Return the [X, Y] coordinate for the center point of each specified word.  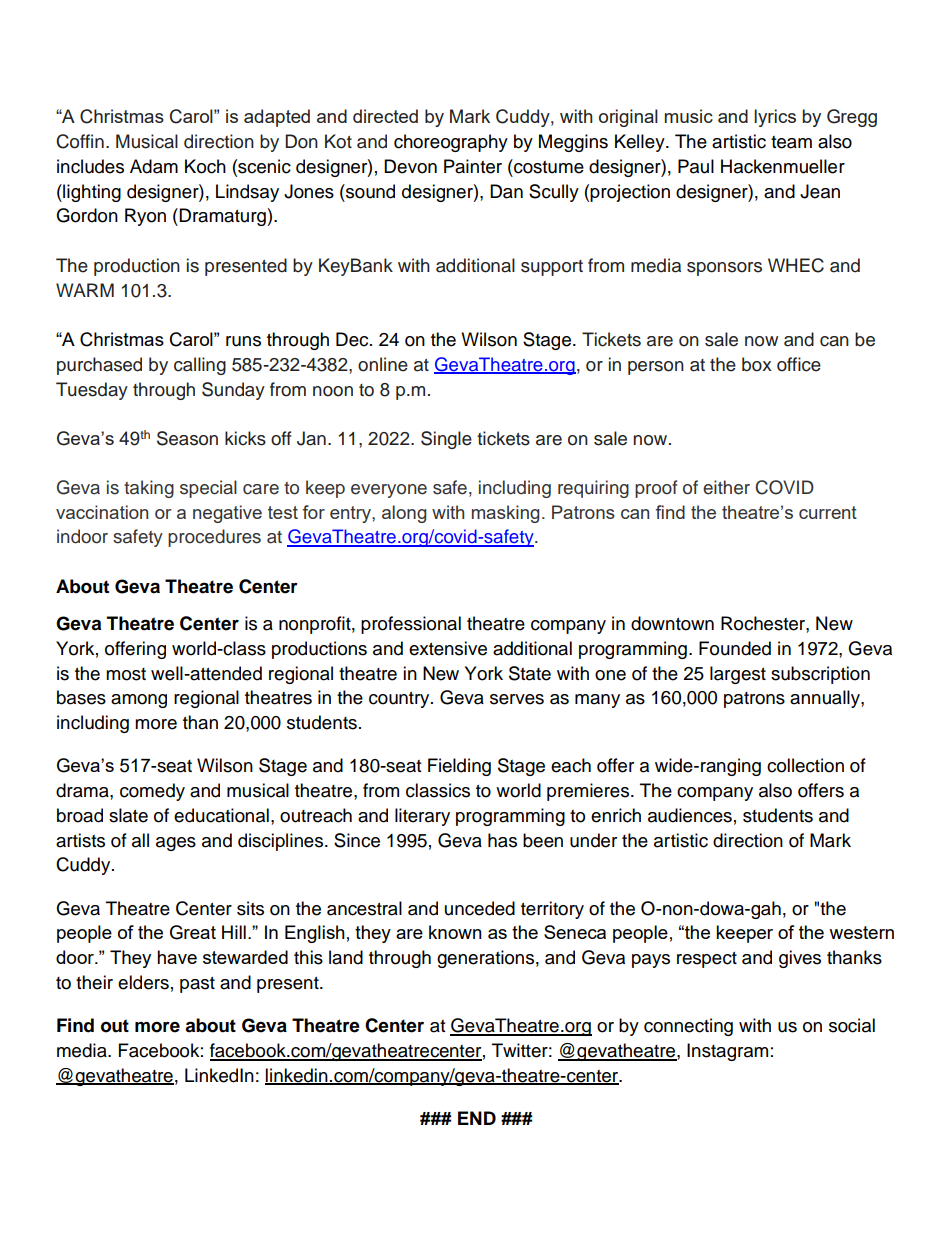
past [197, 985]
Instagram [727, 1052]
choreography [451, 143]
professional [411, 625]
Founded [735, 648]
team [791, 142]
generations [485, 959]
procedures [214, 538]
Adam [154, 166]
